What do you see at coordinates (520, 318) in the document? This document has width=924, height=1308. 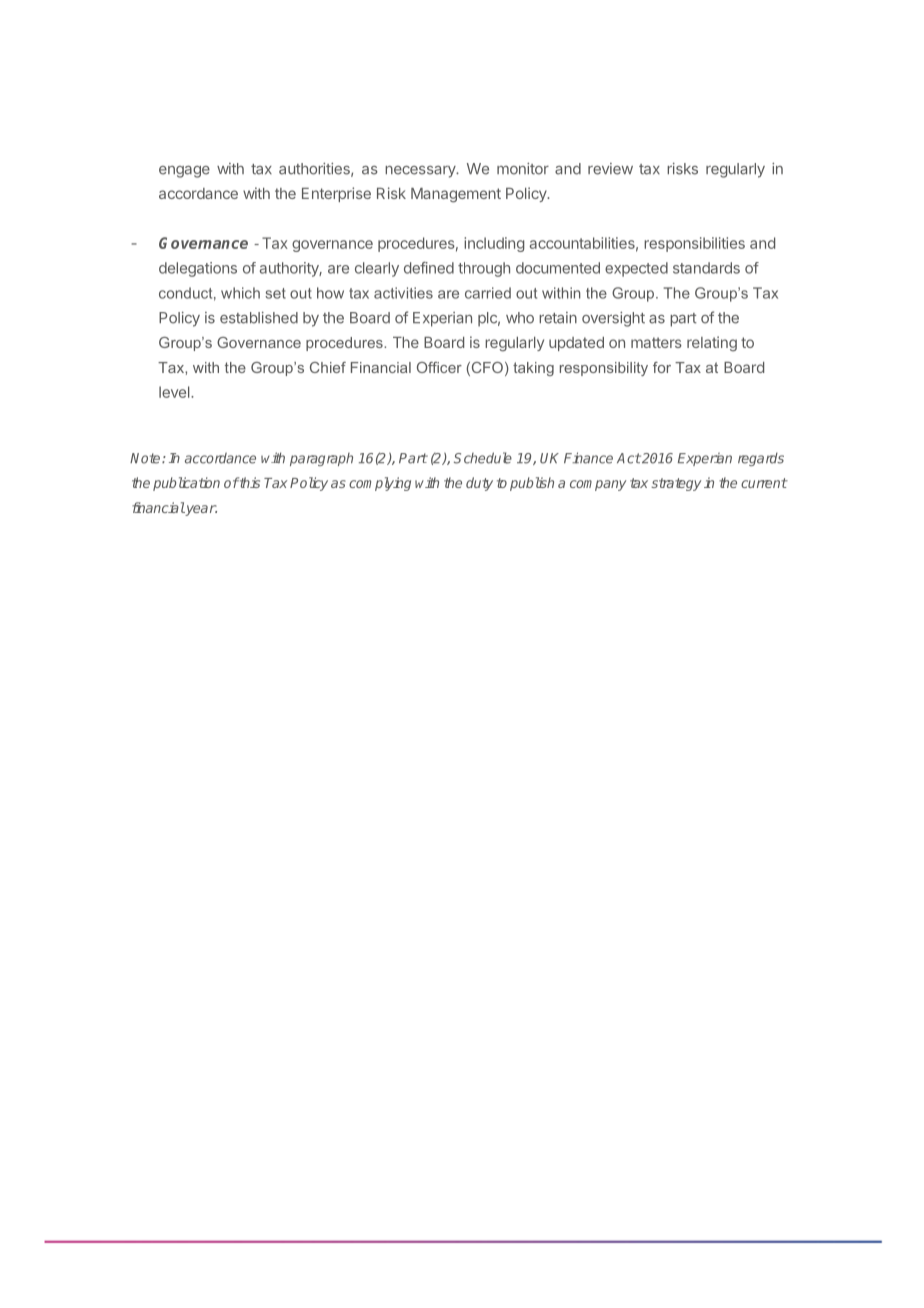 I see `who` at bounding box center [520, 318].
